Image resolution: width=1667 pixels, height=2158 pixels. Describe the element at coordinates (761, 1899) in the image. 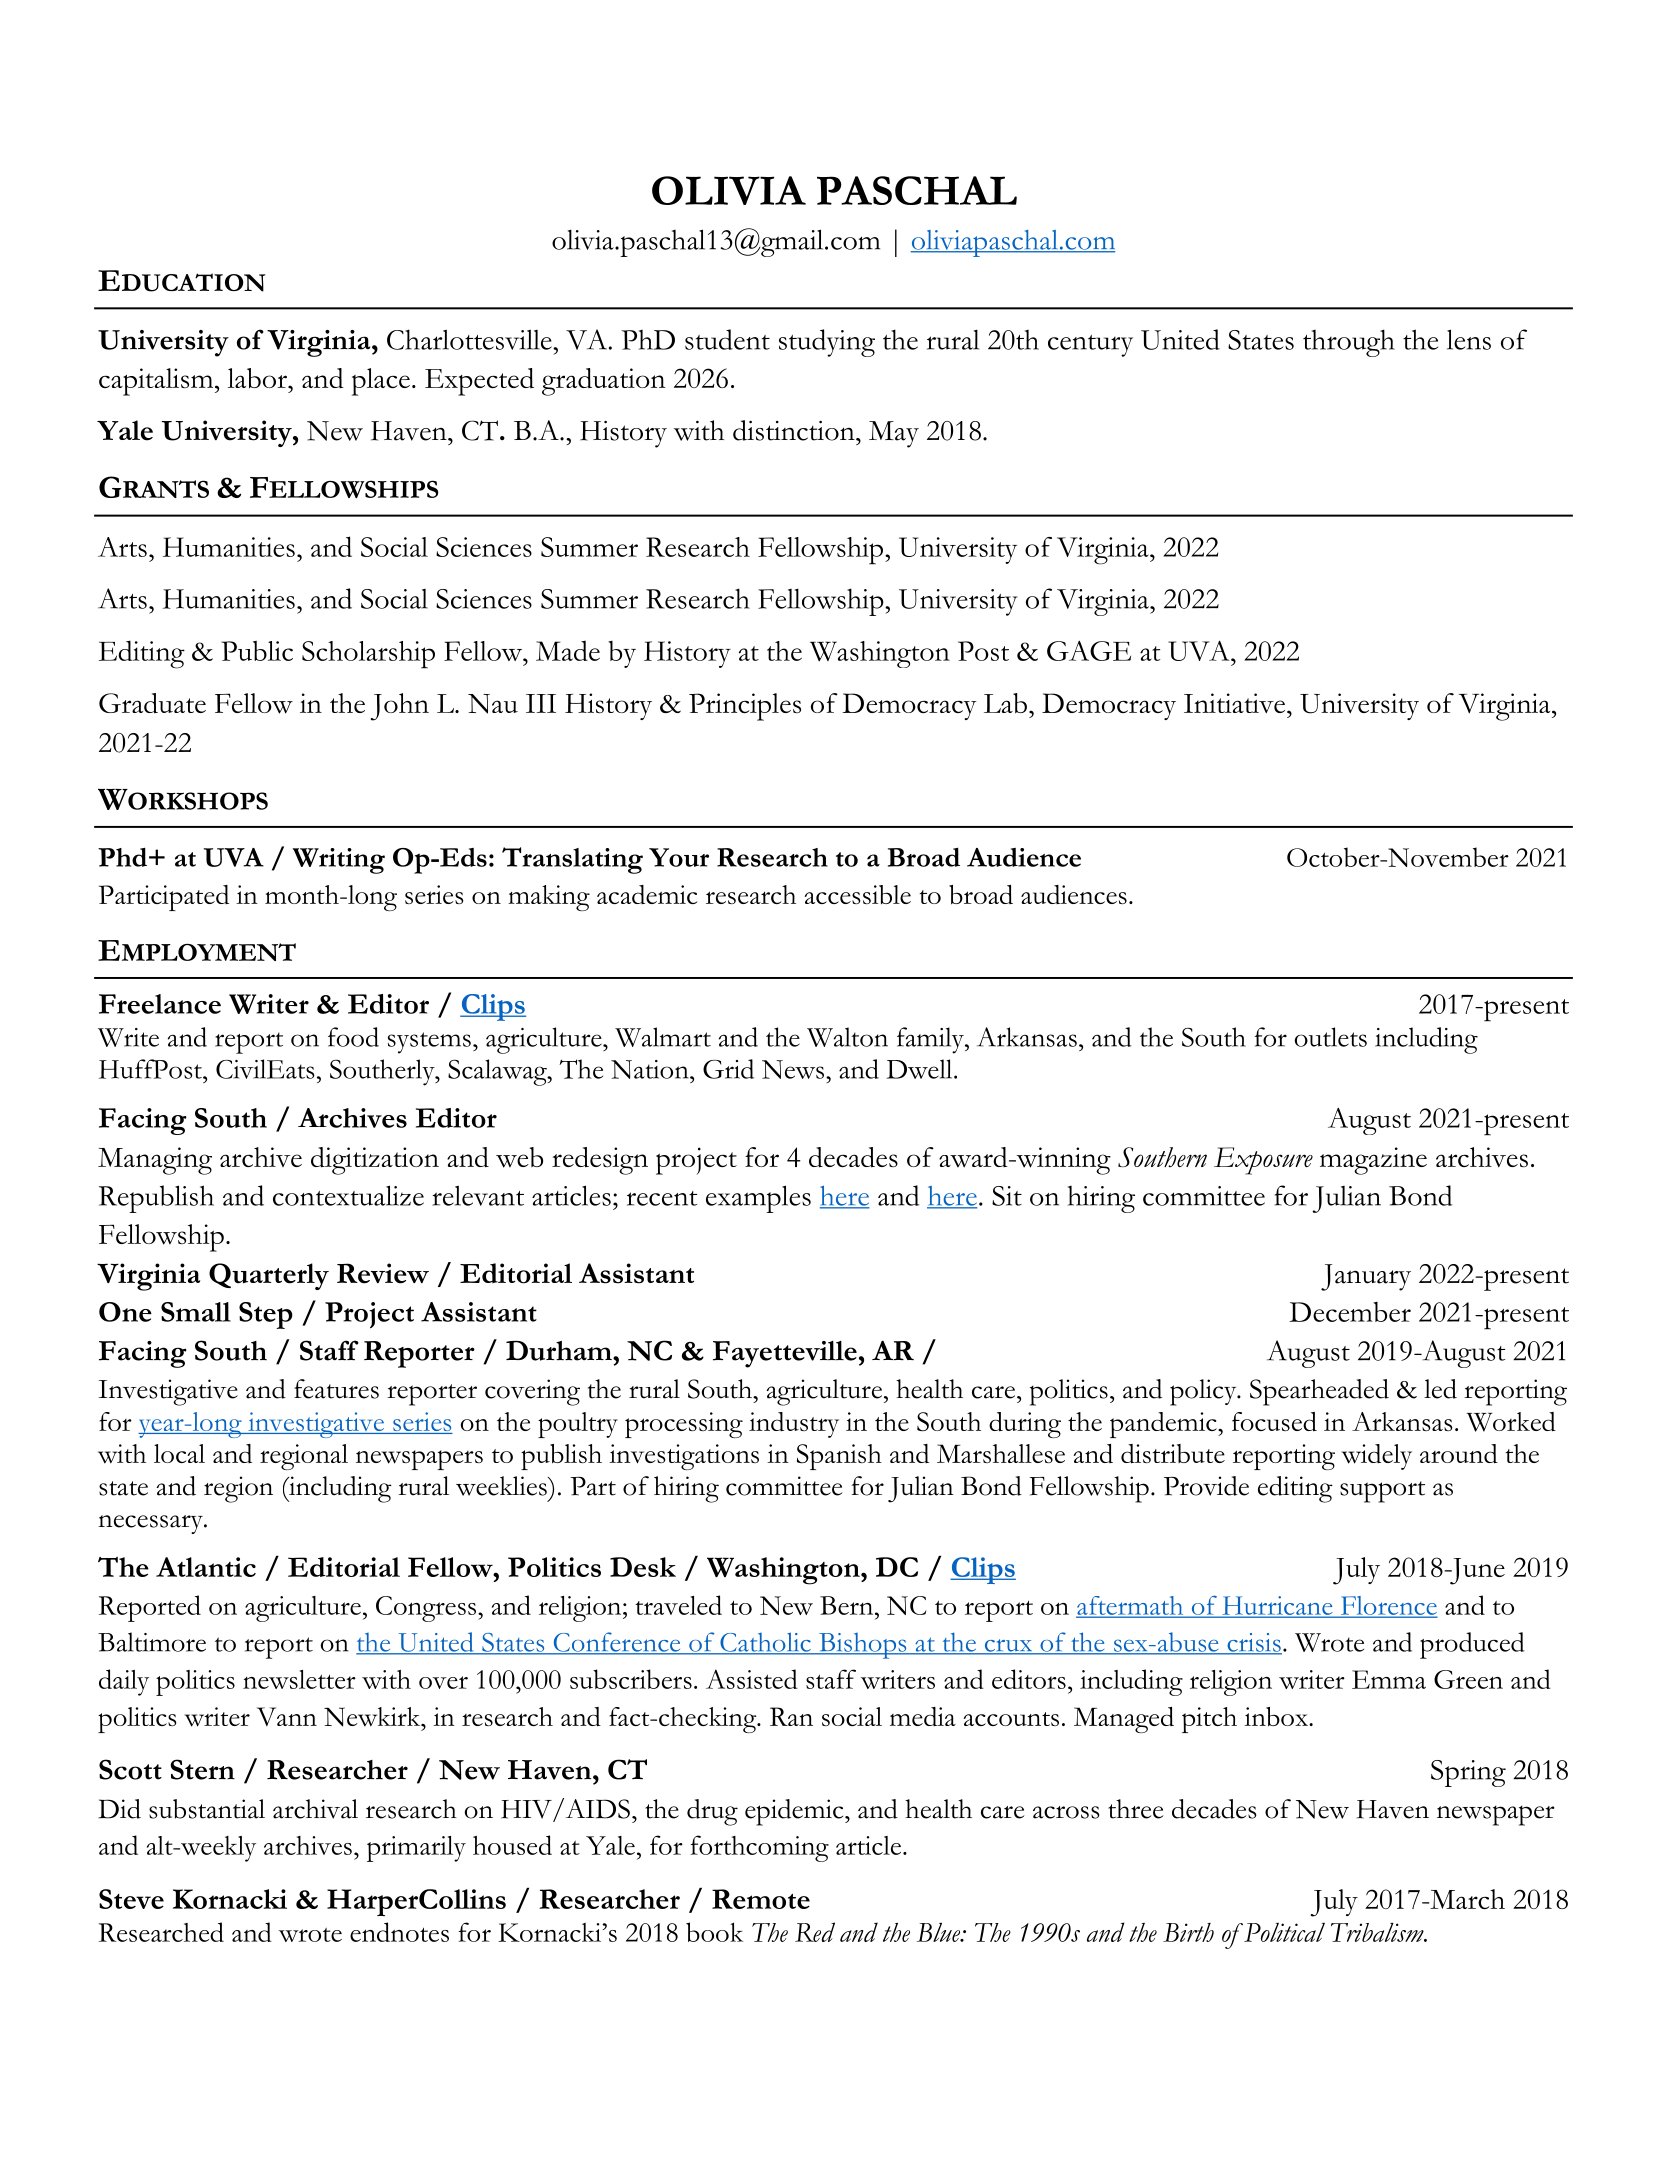

I see `Remote` at that location.
